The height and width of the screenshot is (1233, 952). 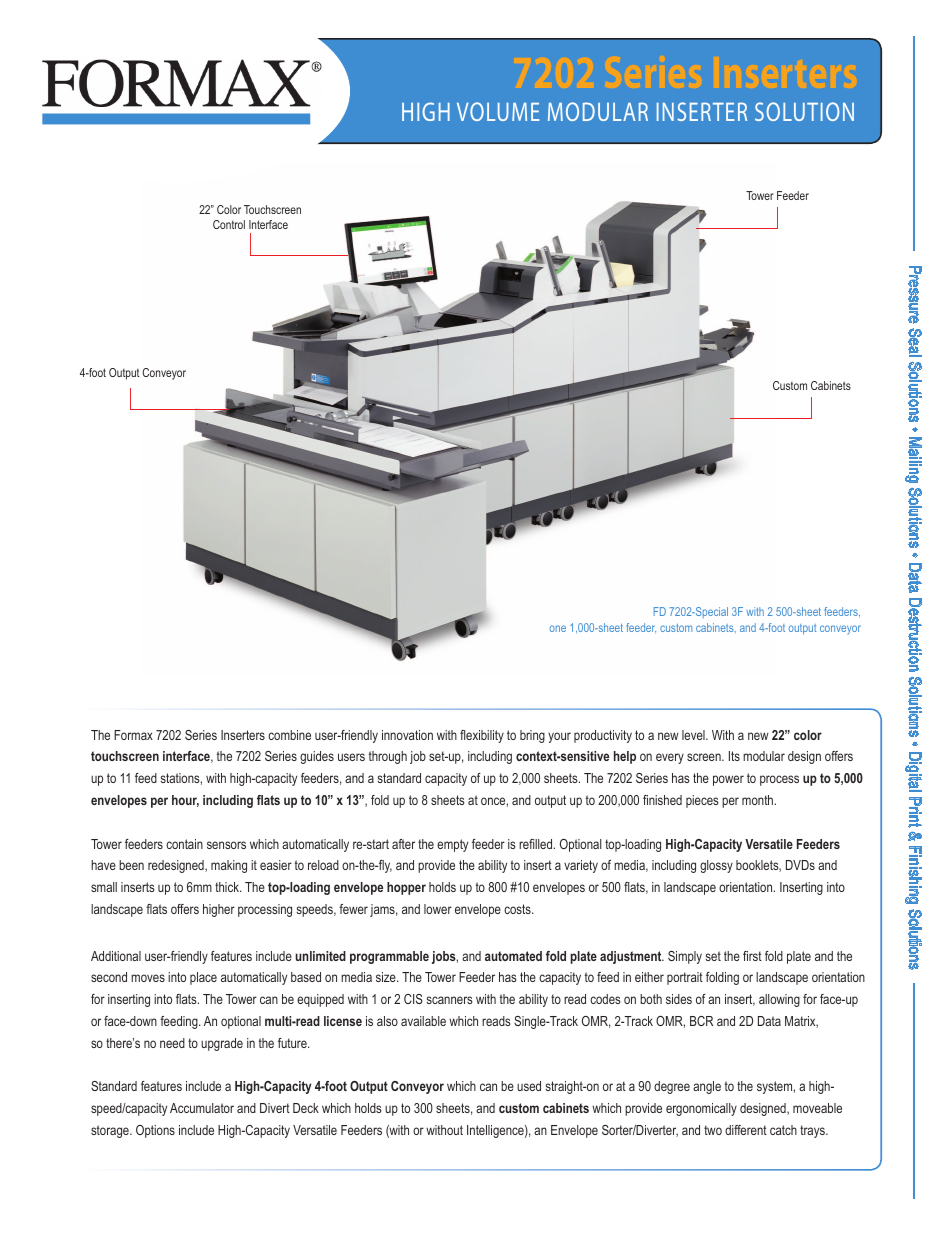 What do you see at coordinates (558, 628) in the screenshot?
I see `one` at bounding box center [558, 628].
